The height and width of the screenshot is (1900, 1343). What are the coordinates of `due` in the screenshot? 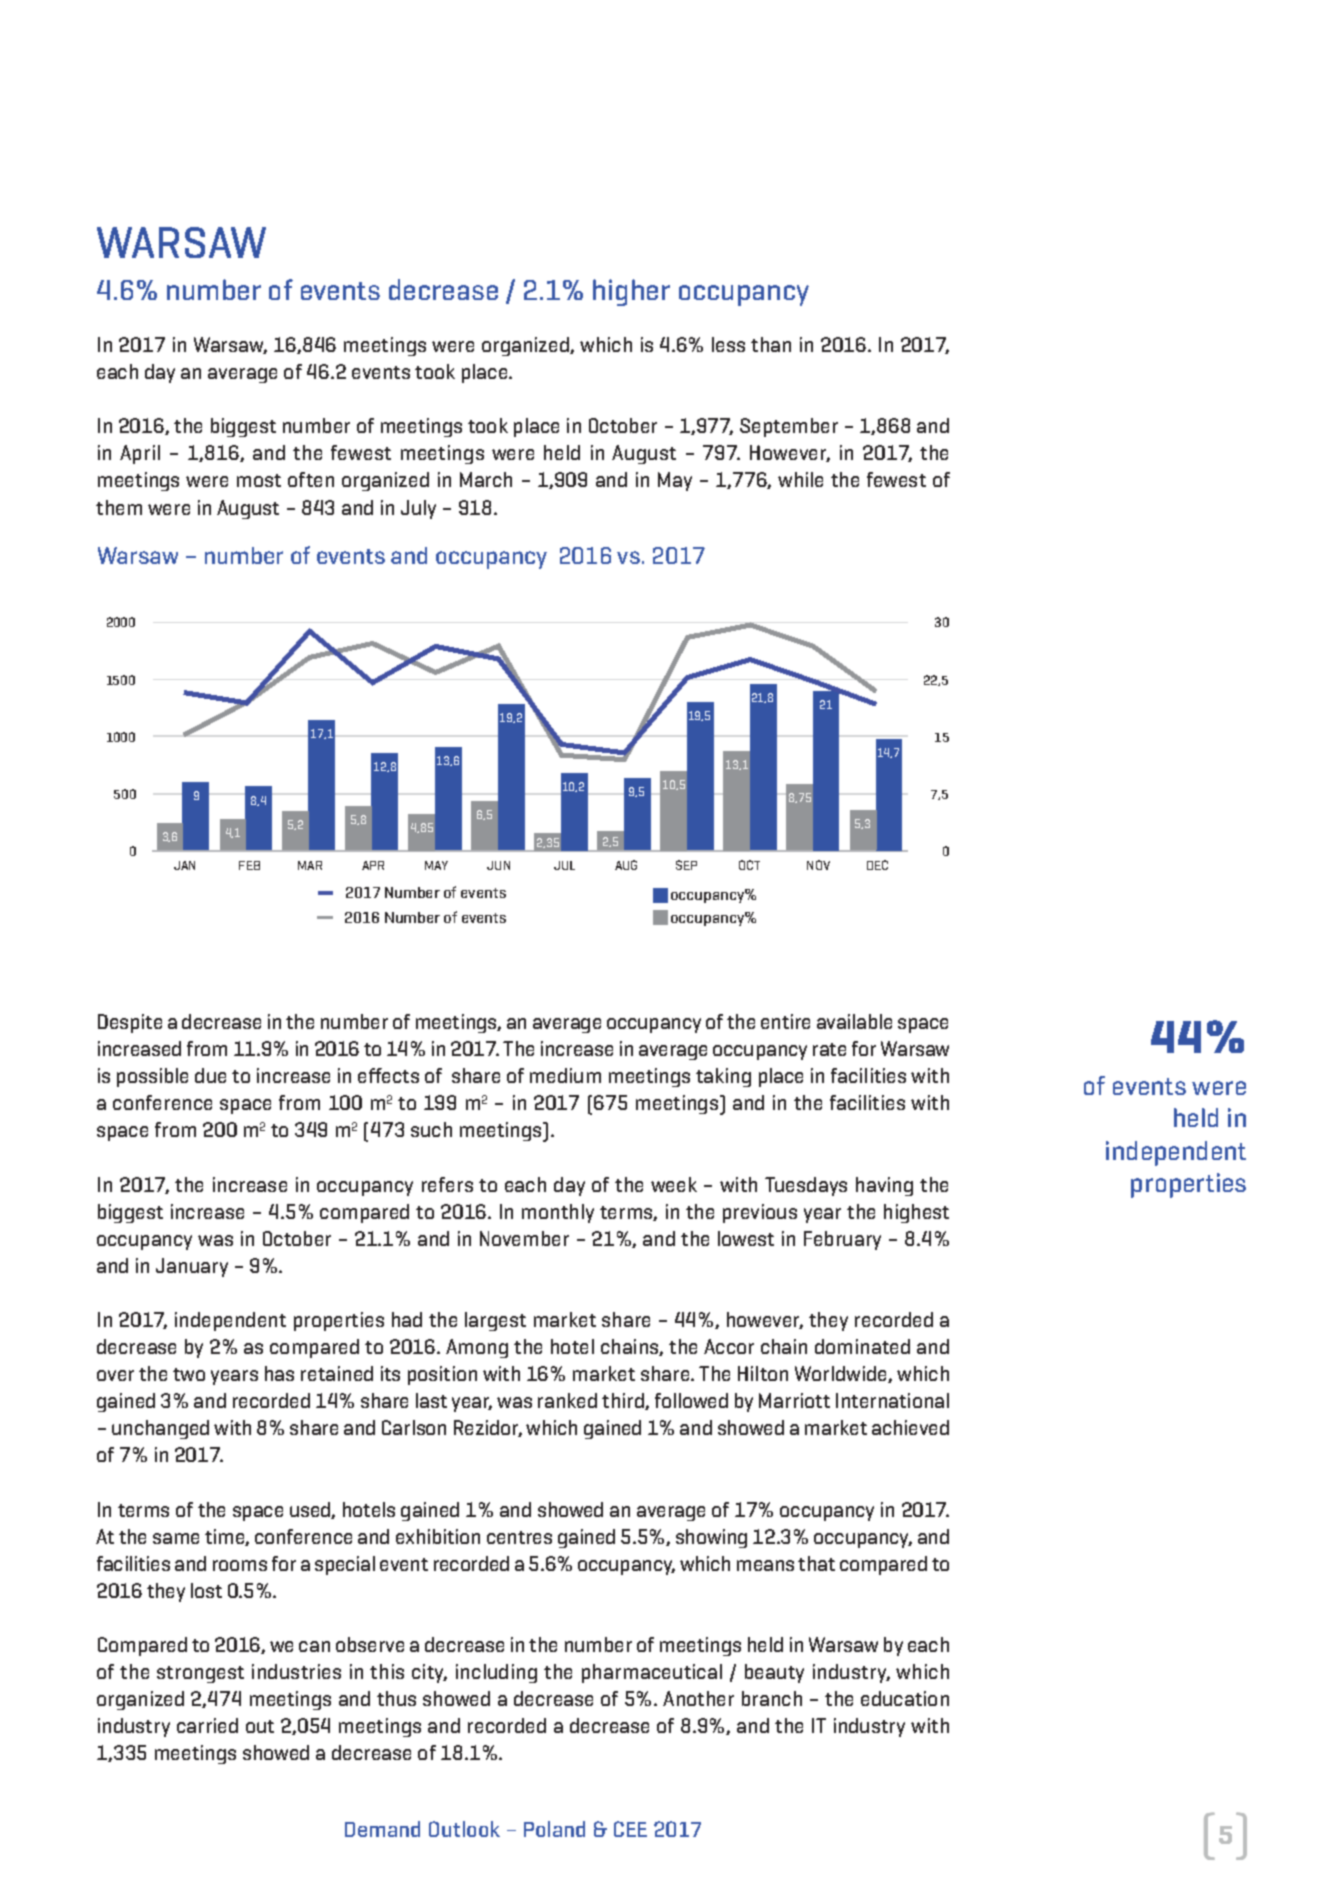 It's located at (210, 1075).
